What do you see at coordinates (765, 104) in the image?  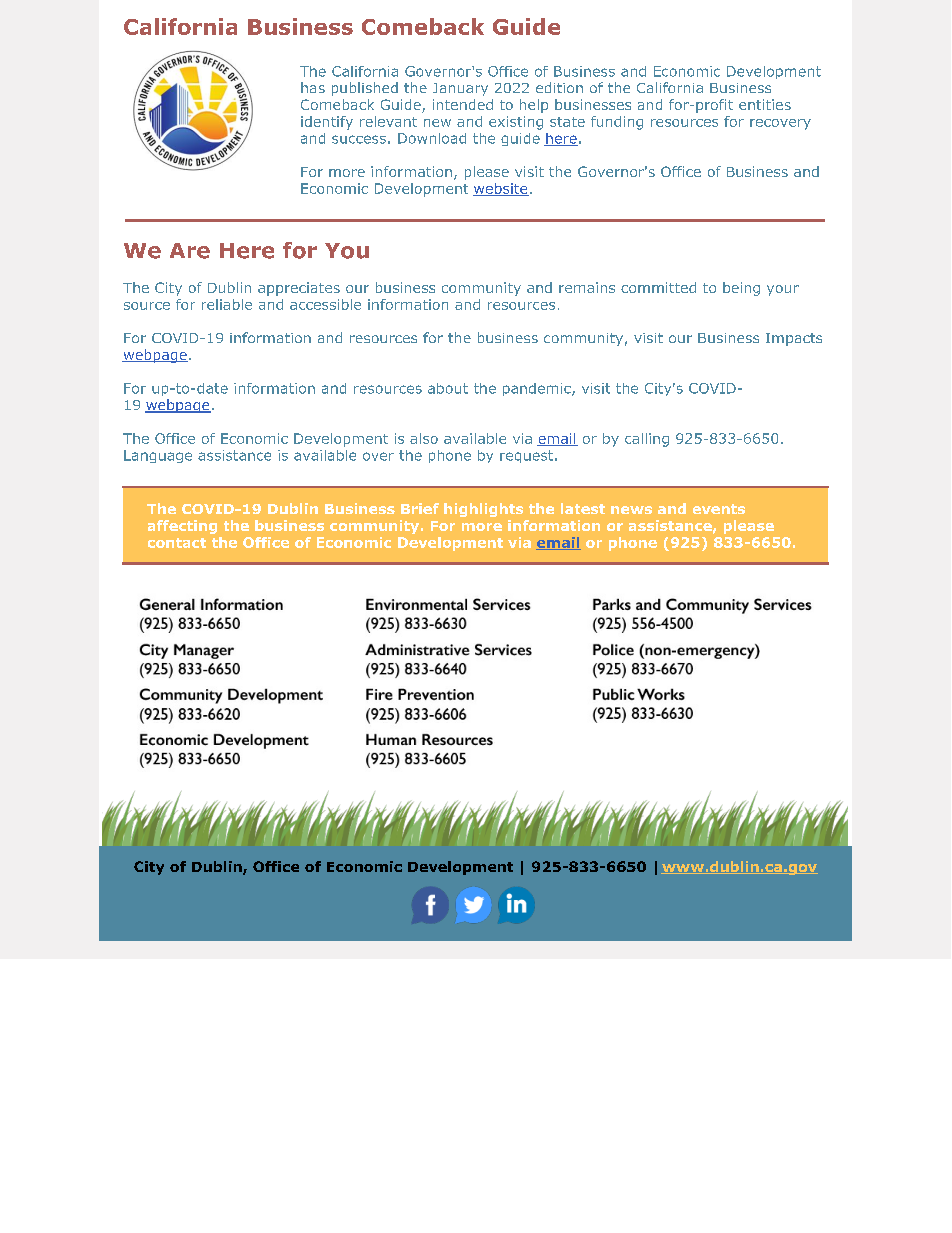 I see `entities` at bounding box center [765, 104].
